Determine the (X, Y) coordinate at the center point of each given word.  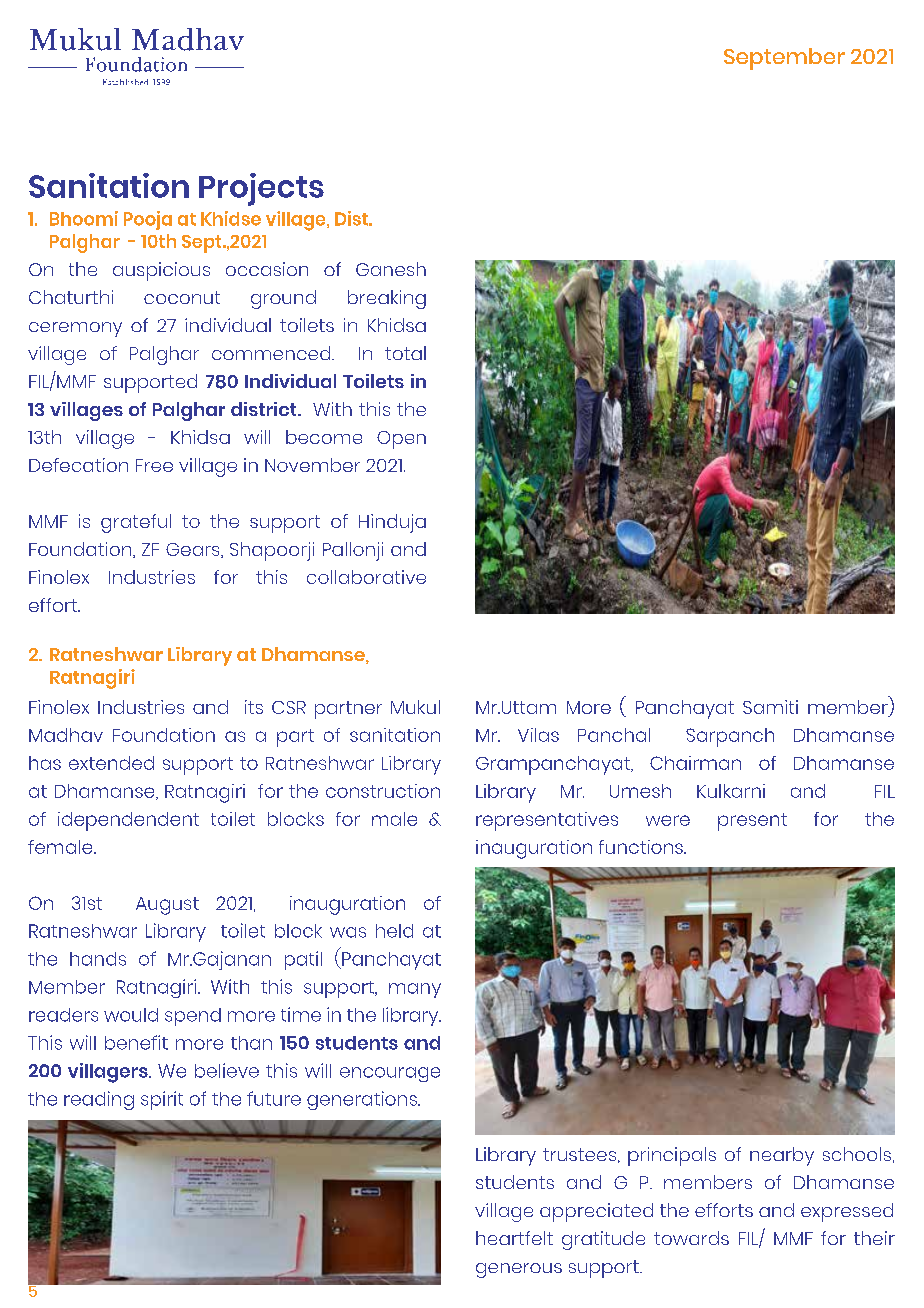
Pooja (148, 220)
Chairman (695, 763)
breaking (387, 299)
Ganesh (391, 269)
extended (111, 763)
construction (383, 791)
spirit (162, 1100)
